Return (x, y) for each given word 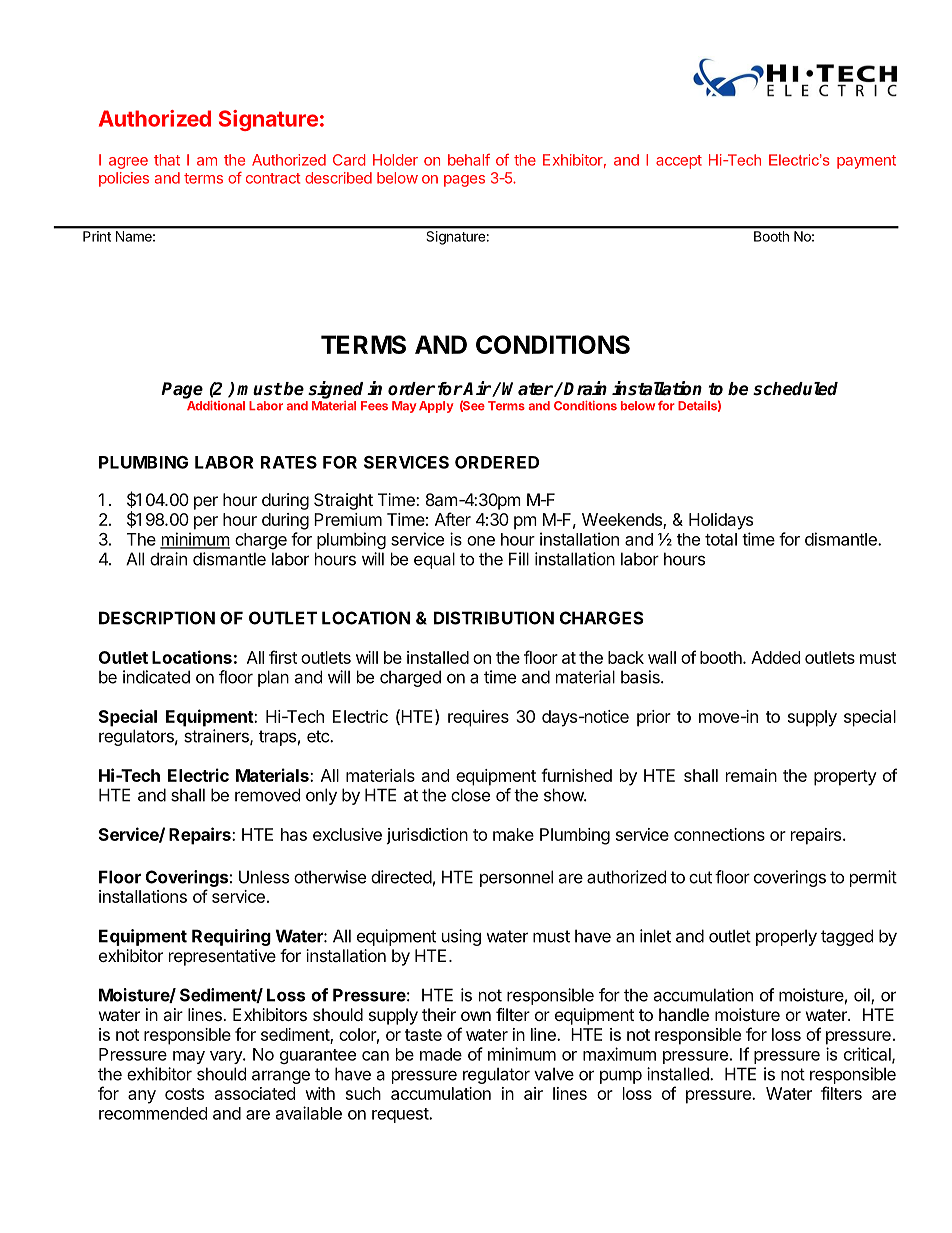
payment (866, 162)
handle (684, 1014)
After (453, 519)
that (167, 160)
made (441, 1054)
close (470, 795)
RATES (289, 462)
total (721, 539)
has (294, 834)
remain (751, 775)
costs (184, 1094)
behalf (469, 160)
